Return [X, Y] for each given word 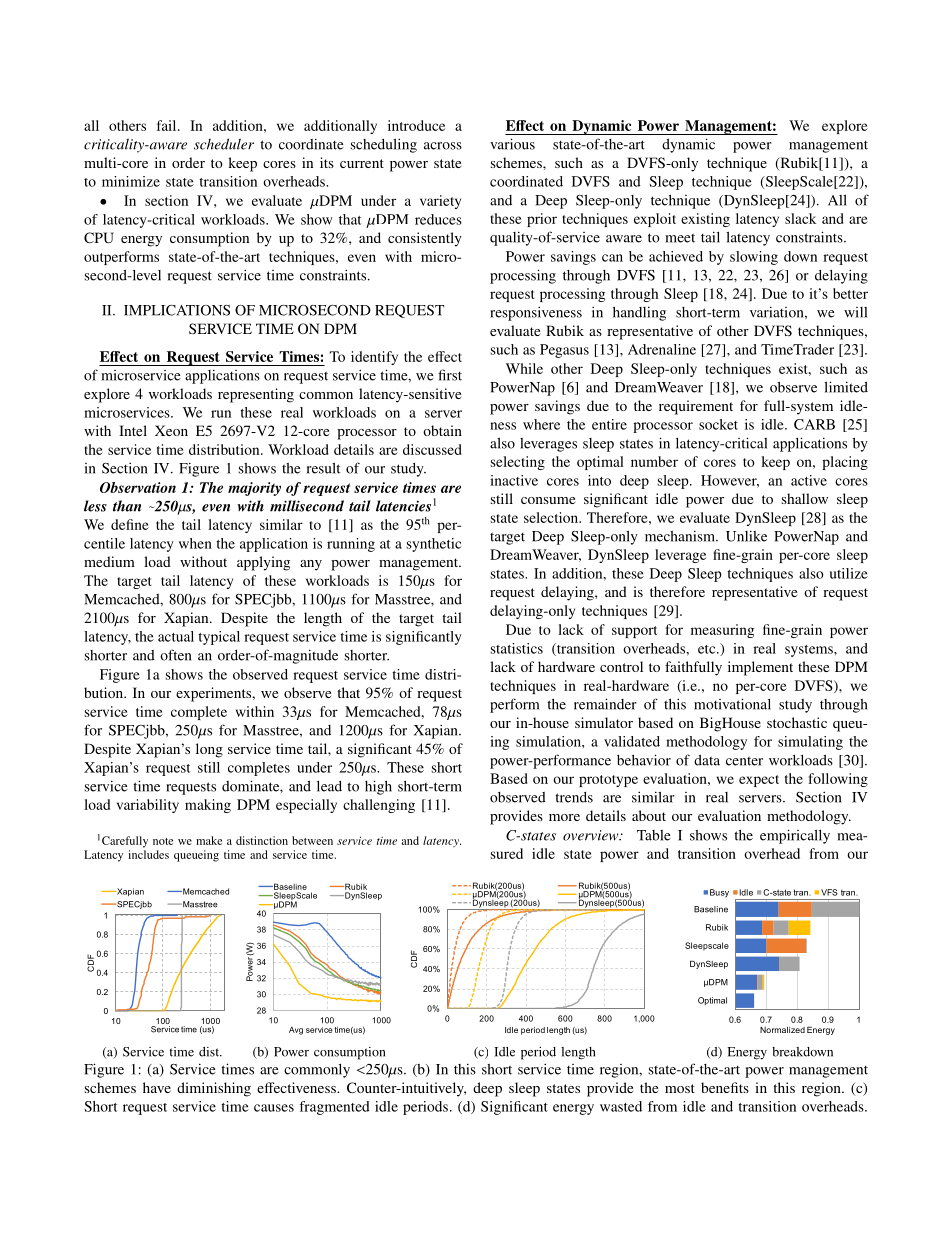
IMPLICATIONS [177, 310]
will [855, 312]
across [443, 146]
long [209, 750]
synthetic [434, 545]
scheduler [224, 144]
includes [148, 854]
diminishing [214, 1089]
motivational [732, 704]
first [450, 375]
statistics [517, 648]
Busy [719, 893]
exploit [655, 220]
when [195, 543]
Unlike [746, 536]
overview [592, 835]
